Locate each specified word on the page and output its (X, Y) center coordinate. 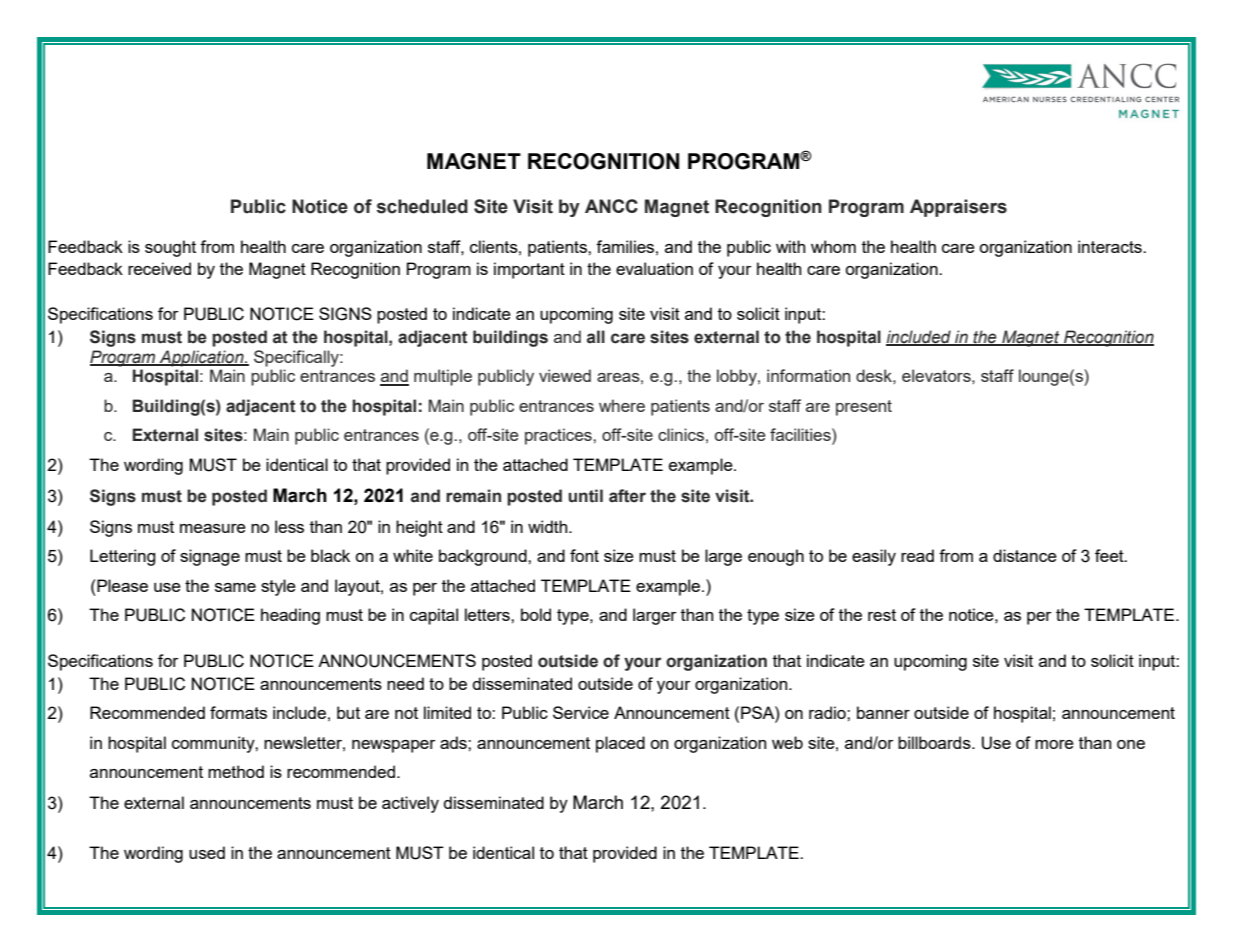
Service (581, 712)
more (1054, 744)
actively (410, 804)
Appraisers (958, 208)
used (207, 852)
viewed (565, 375)
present (864, 408)
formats (238, 712)
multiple (443, 377)
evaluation (654, 268)
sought (170, 248)
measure (213, 528)
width (549, 526)
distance (1025, 555)
